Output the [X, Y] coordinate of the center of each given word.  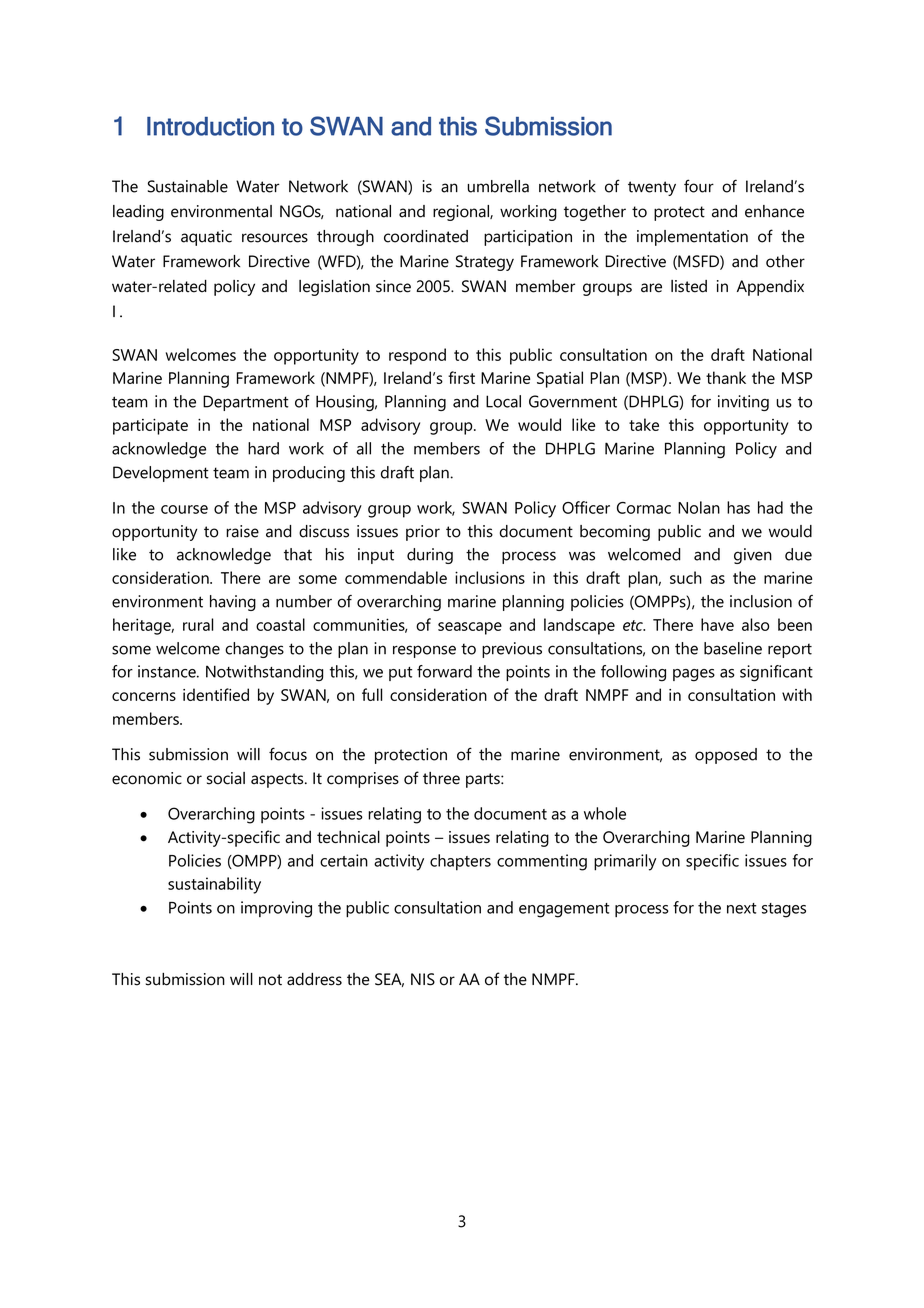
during [430, 556]
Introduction [210, 126]
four [699, 186]
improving [276, 909]
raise [242, 531]
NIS [423, 979]
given [753, 556]
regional [462, 213]
